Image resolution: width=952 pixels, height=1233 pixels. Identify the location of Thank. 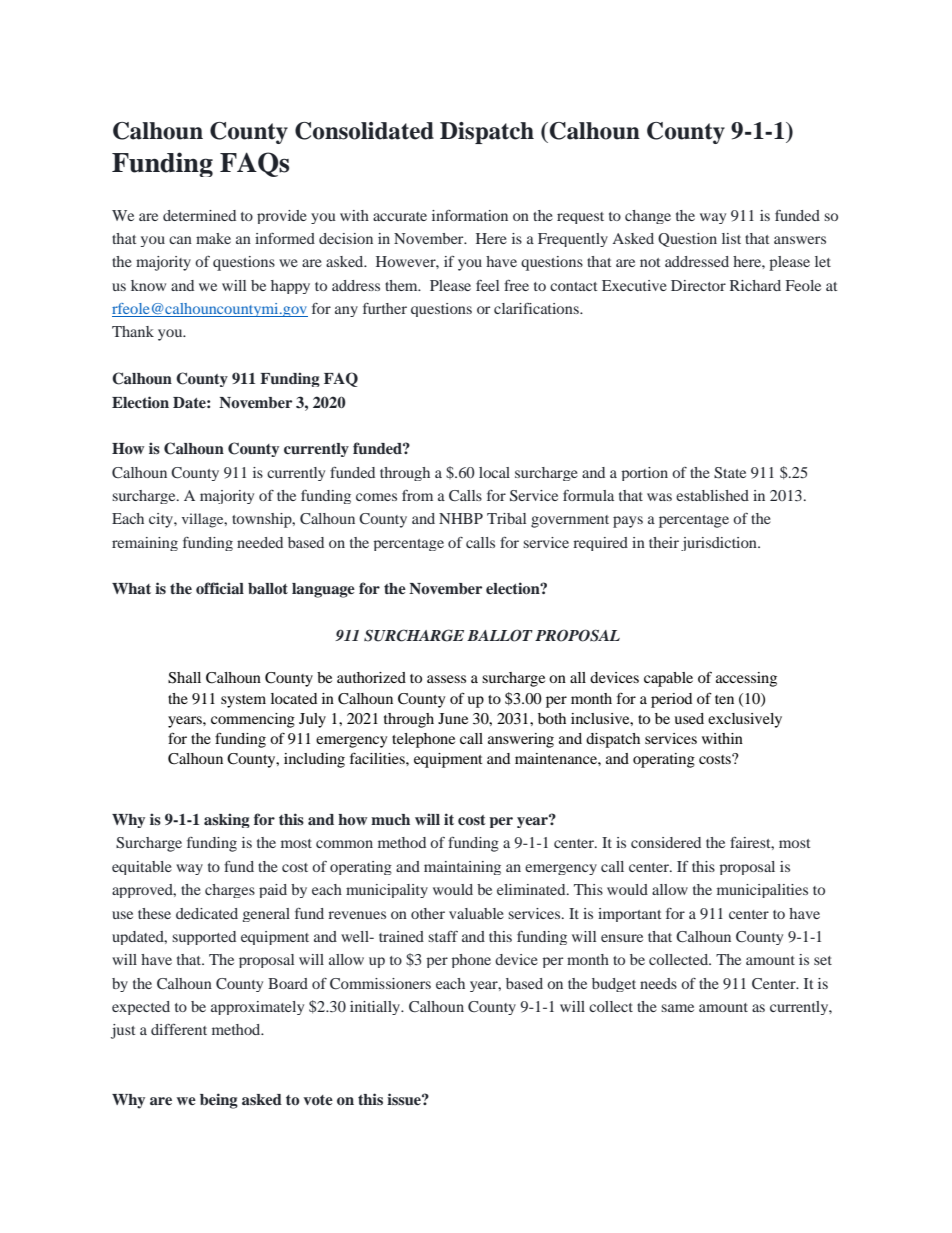
(133, 331).
